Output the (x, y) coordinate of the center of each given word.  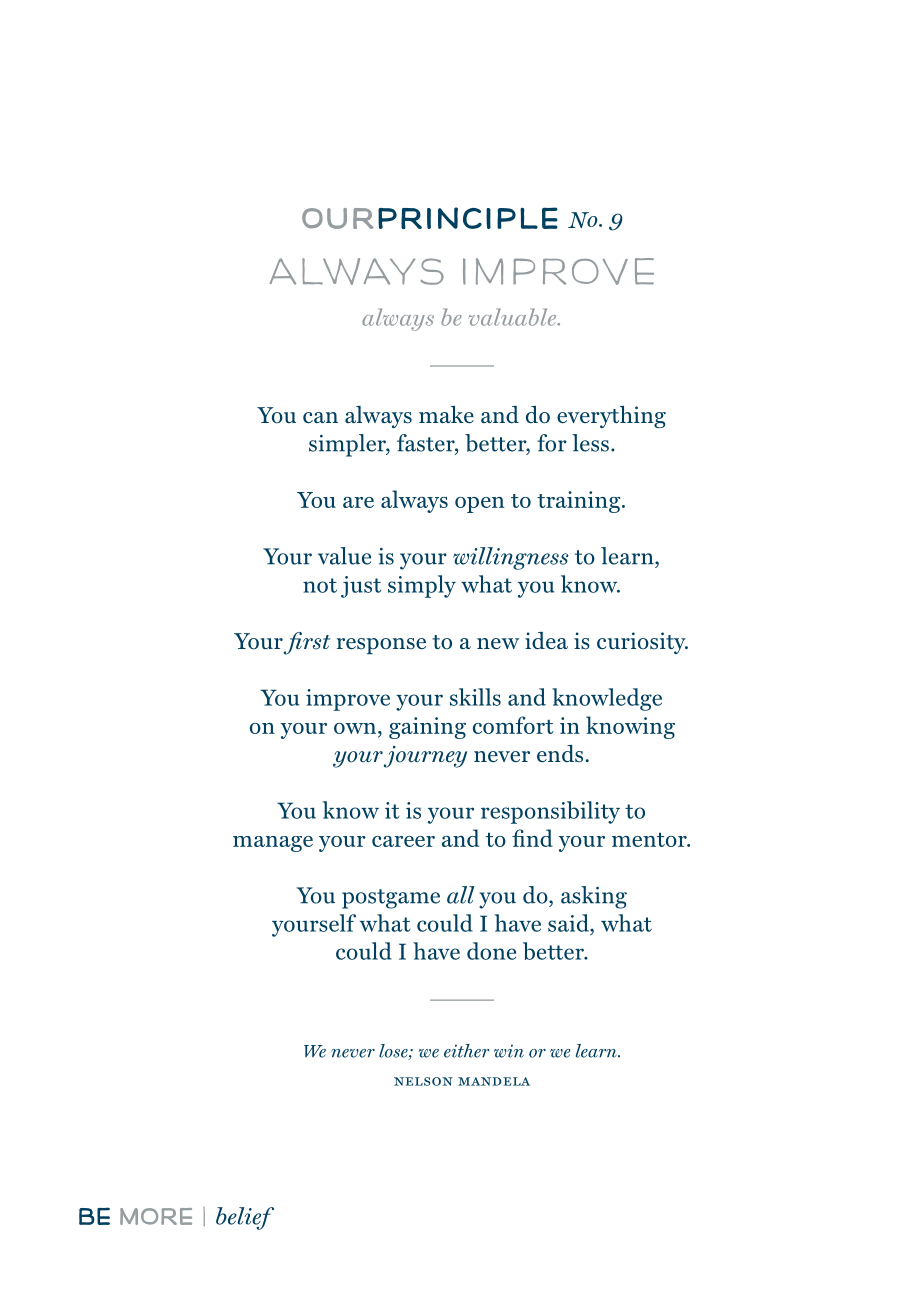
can (320, 418)
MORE (156, 1216)
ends (561, 754)
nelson (423, 1081)
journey (425, 757)
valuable (513, 317)
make (446, 414)
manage (273, 844)
